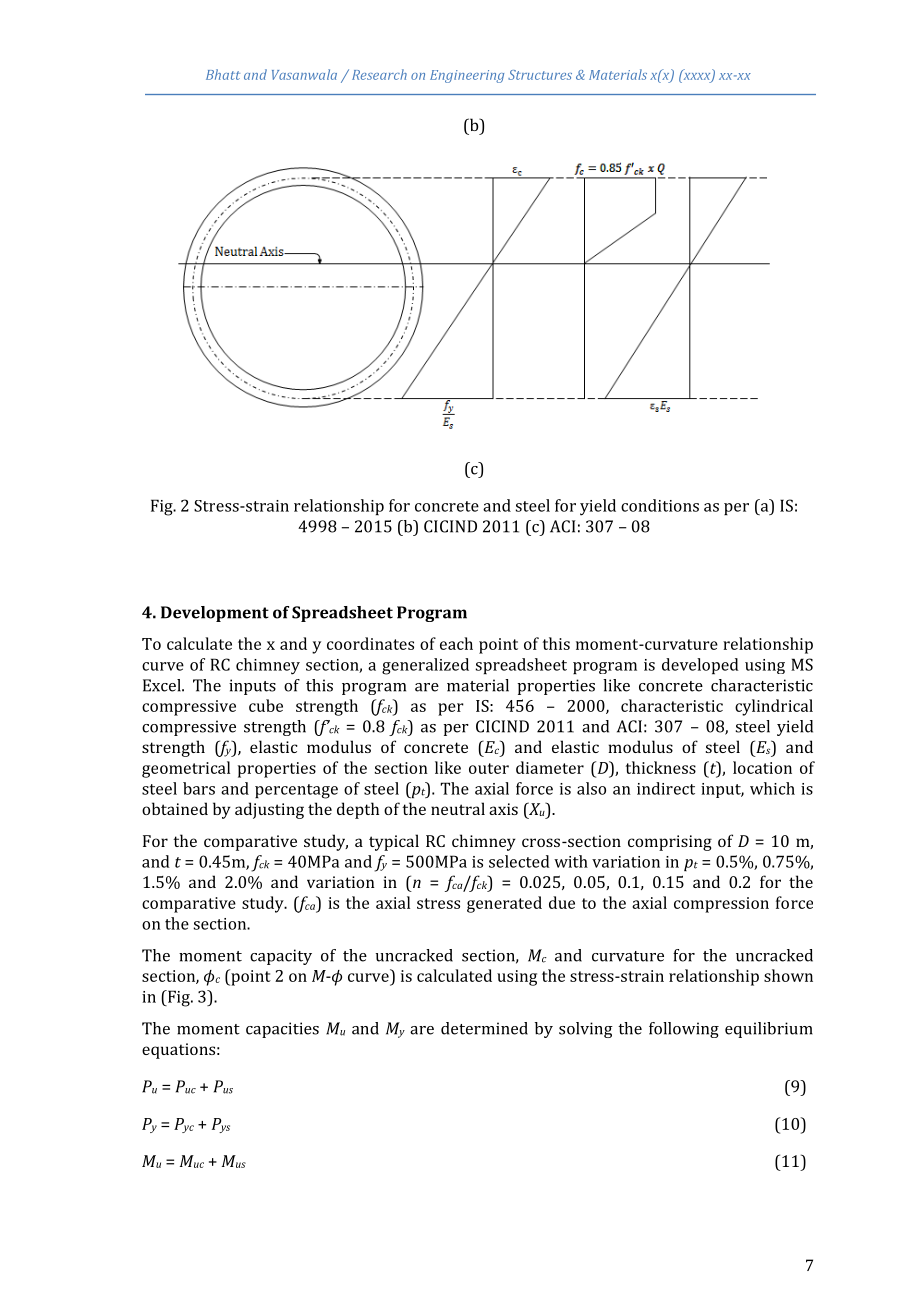 This screenshot has width=924, height=1314. What do you see at coordinates (467, 76) in the screenshot?
I see `Engineering` at bounding box center [467, 76].
